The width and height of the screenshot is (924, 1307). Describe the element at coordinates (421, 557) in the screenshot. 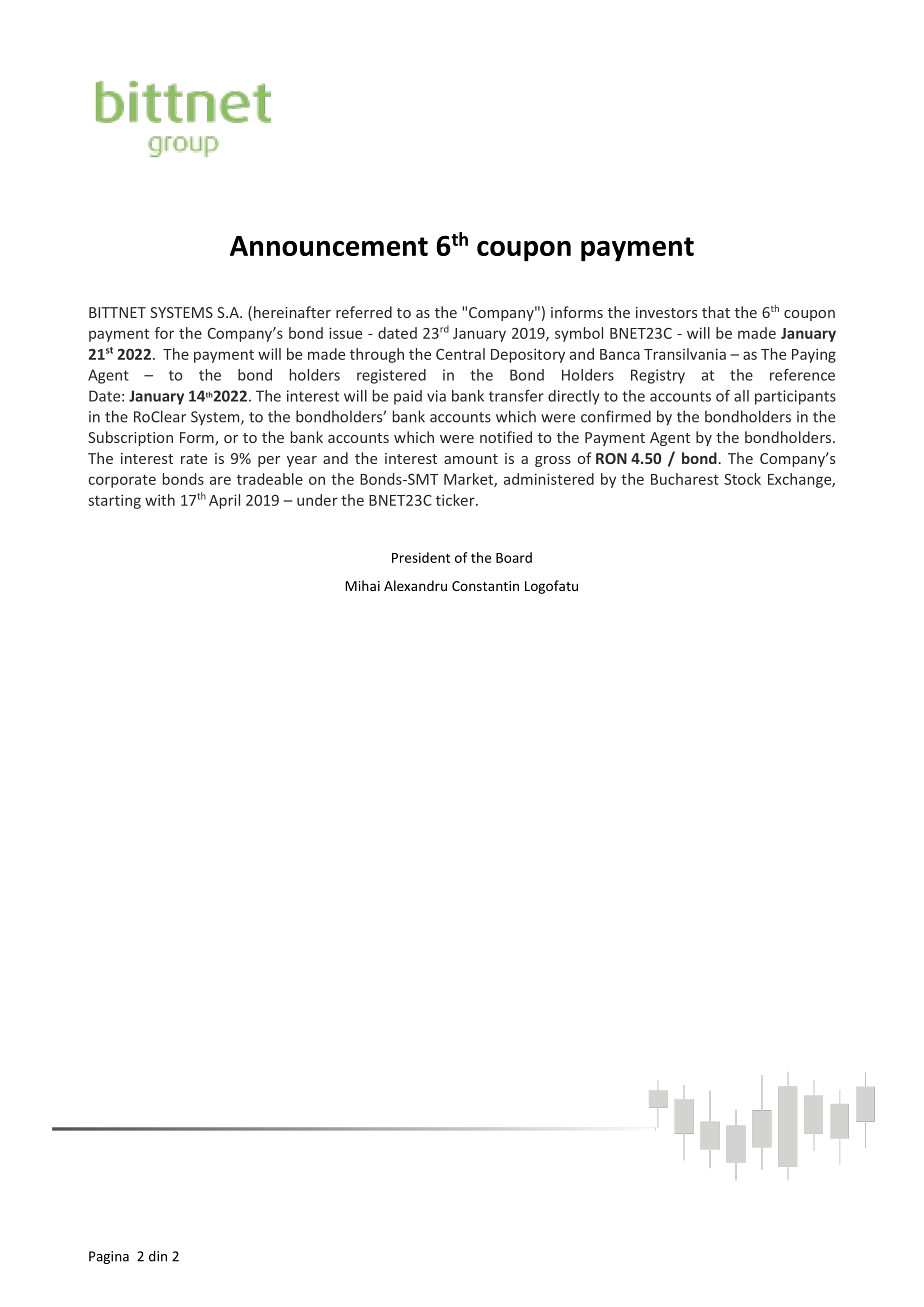

I see `President` at that location.
